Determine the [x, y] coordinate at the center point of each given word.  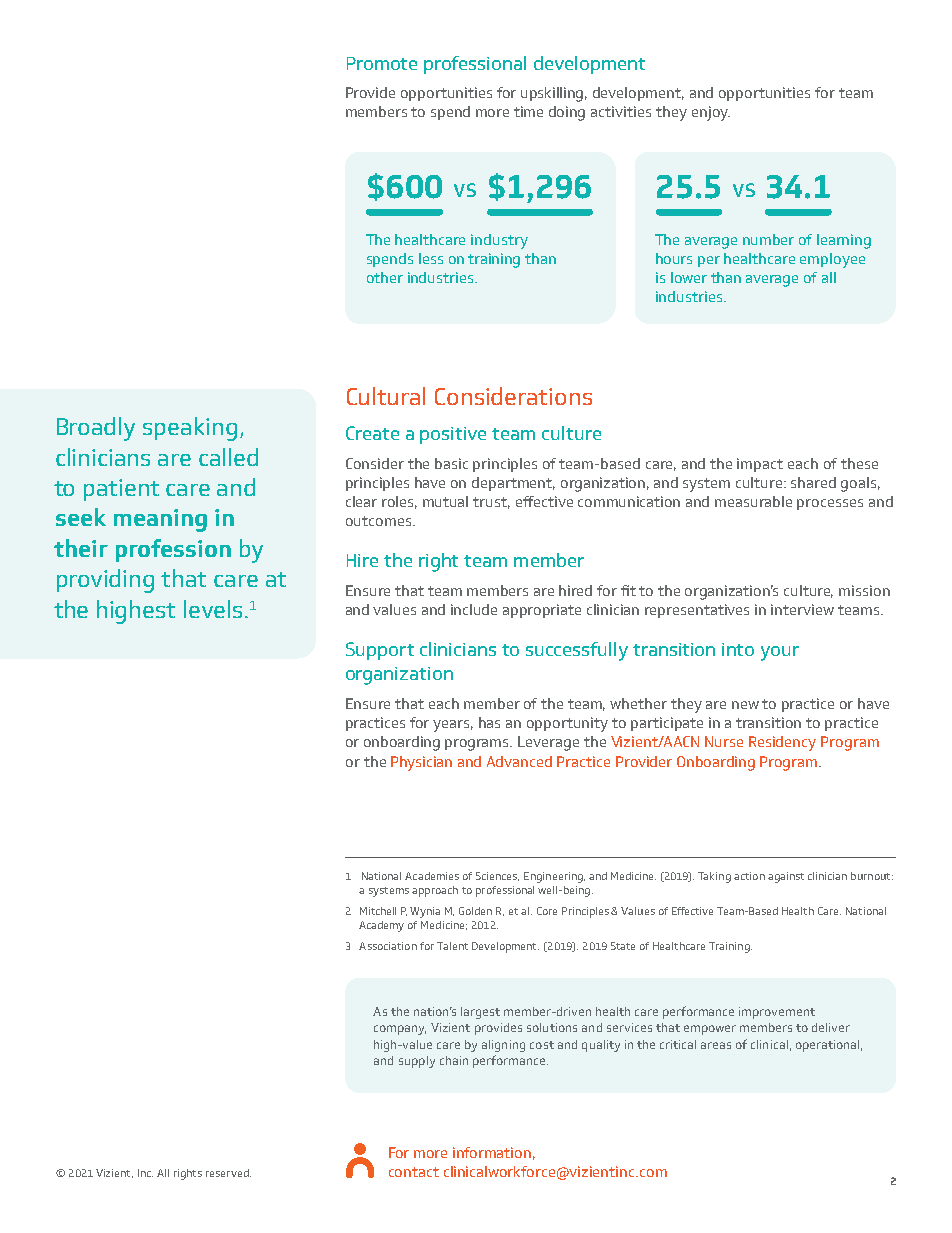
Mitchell [378, 911]
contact [414, 1172]
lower [689, 277]
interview [802, 609]
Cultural [386, 396]
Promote [382, 63]
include [474, 609]
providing [105, 581]
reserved [228, 1173]
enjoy [711, 113]
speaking [190, 429]
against [786, 877]
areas [716, 1045]
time [528, 111]
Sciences [497, 876]
